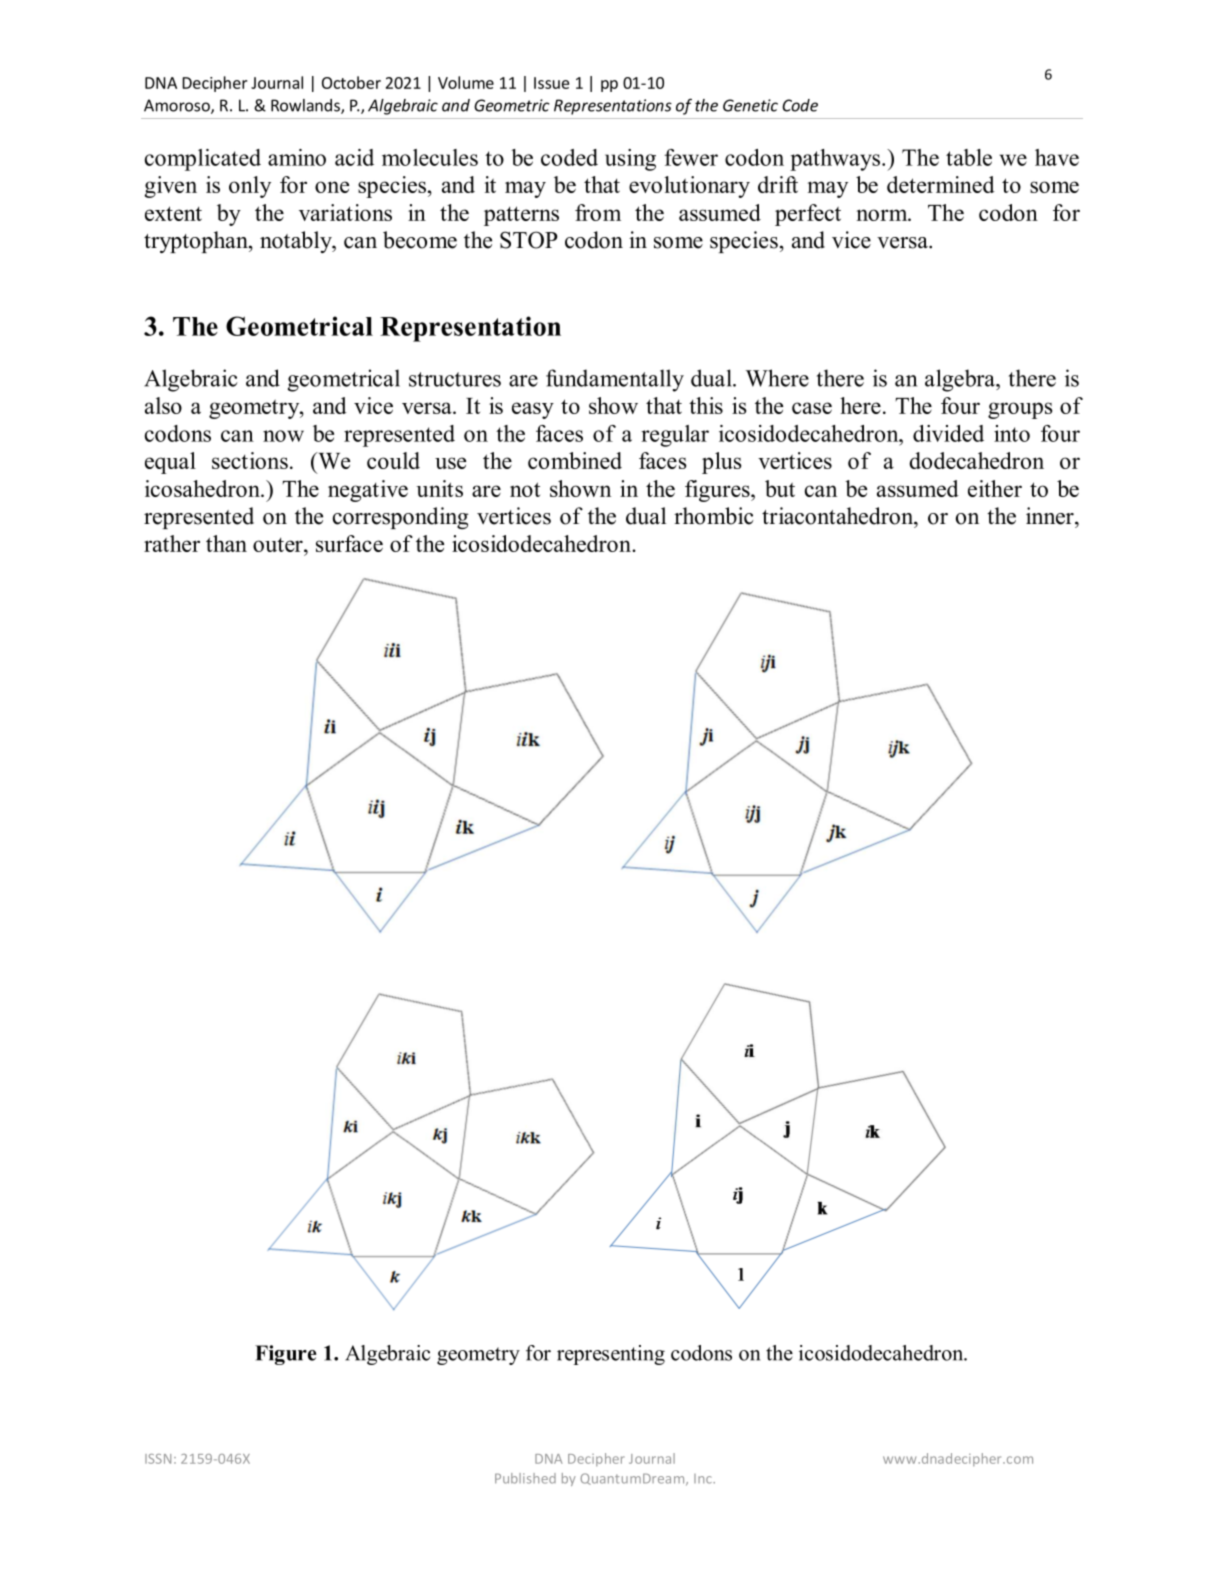 This screenshot has height=1584, width=1224. What do you see at coordinates (611, 1355) in the screenshot?
I see `representing` at bounding box center [611, 1355].
